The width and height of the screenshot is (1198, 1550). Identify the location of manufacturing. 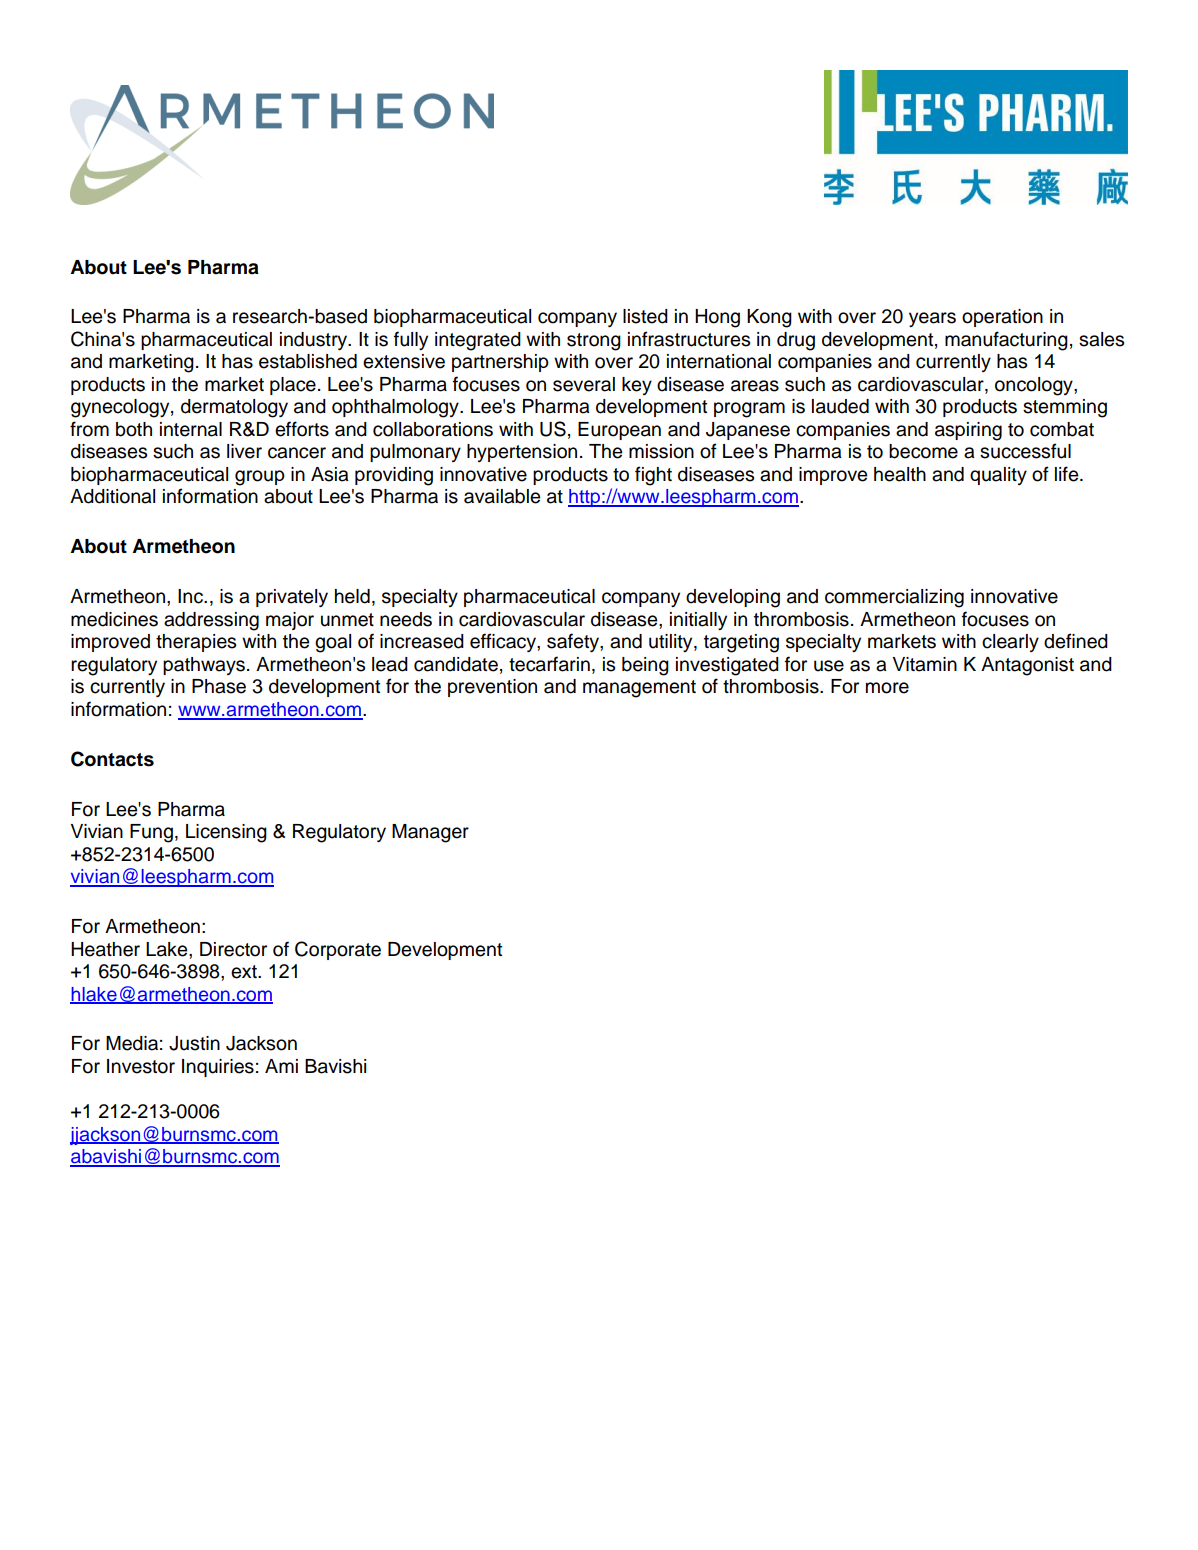
(1006, 341).
